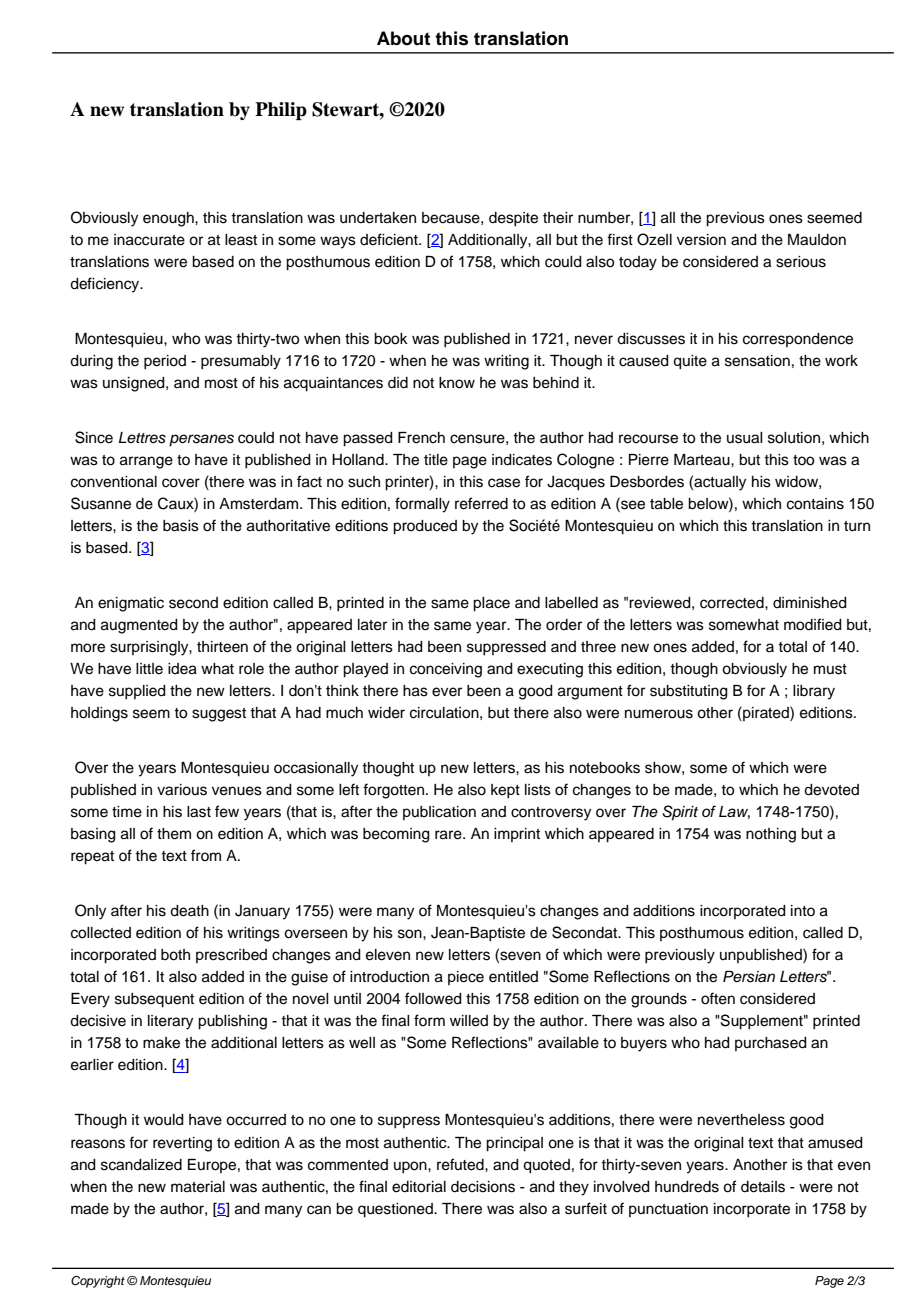 The image size is (924, 1308). What do you see at coordinates (757, 361) in the image?
I see `sensation` at bounding box center [757, 361].
